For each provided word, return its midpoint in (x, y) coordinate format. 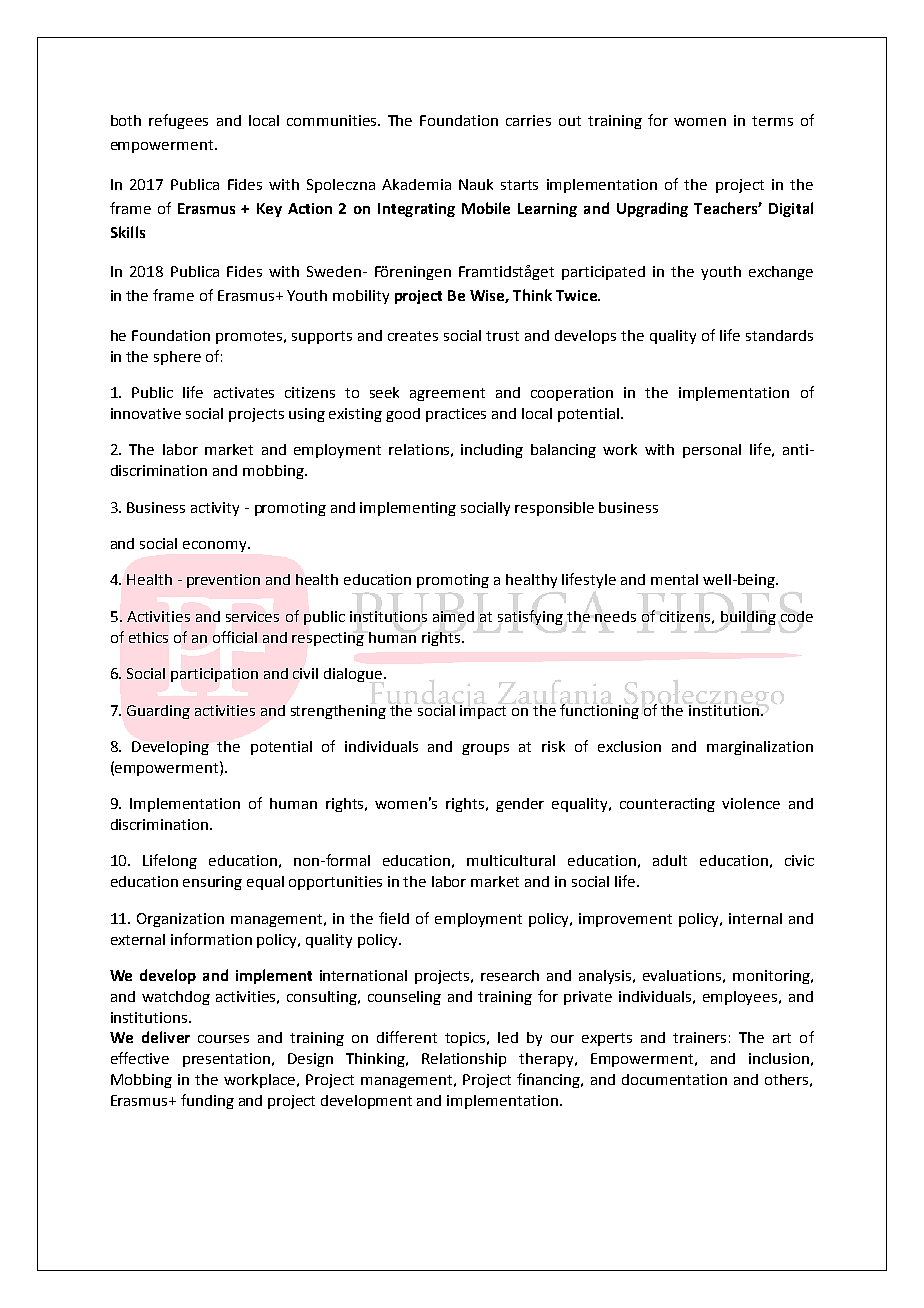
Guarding (158, 712)
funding (207, 1101)
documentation (674, 1079)
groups (485, 749)
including (492, 451)
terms (772, 121)
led (508, 1037)
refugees (178, 121)
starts (519, 185)
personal (712, 451)
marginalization (760, 748)
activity (215, 509)
